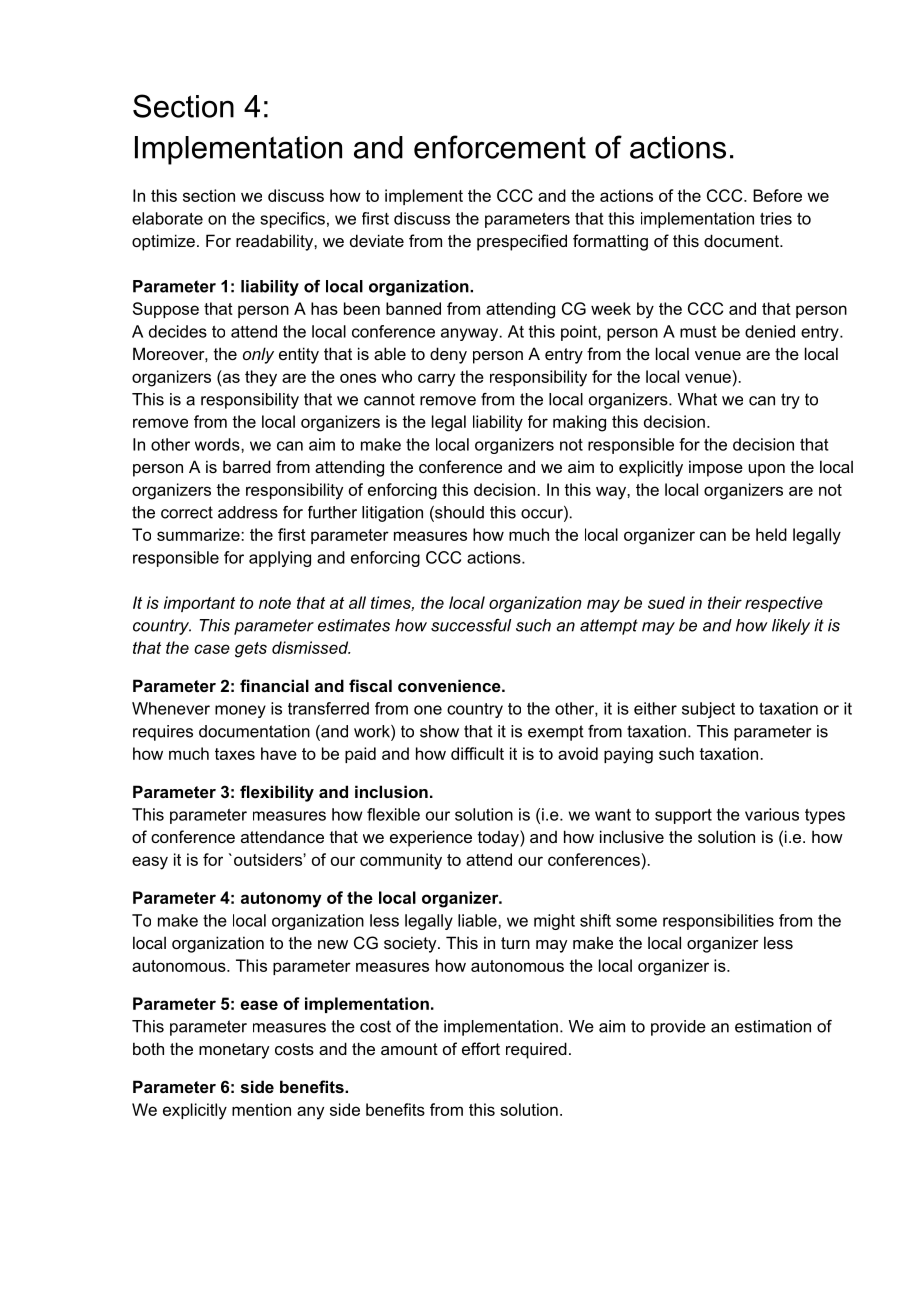 Image resolution: width=924 pixels, height=1308 pixels. Describe the element at coordinates (247, 466) in the screenshot. I see `barred` at that location.
